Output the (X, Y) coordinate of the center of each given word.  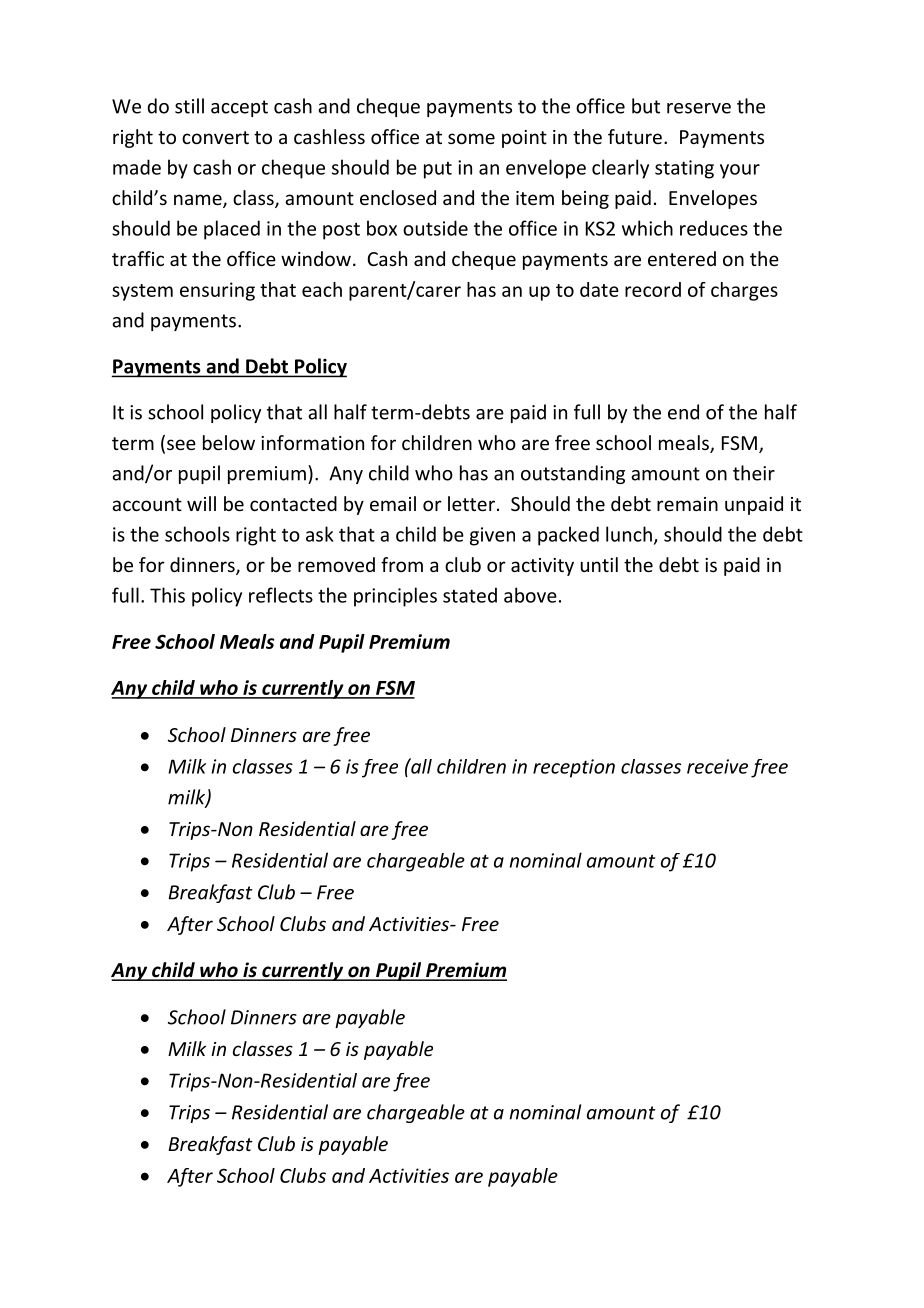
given (492, 536)
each (322, 289)
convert (215, 137)
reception (574, 768)
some (471, 138)
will (201, 503)
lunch (629, 534)
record (653, 289)
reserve (699, 108)
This (167, 595)
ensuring (217, 291)
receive (717, 766)
